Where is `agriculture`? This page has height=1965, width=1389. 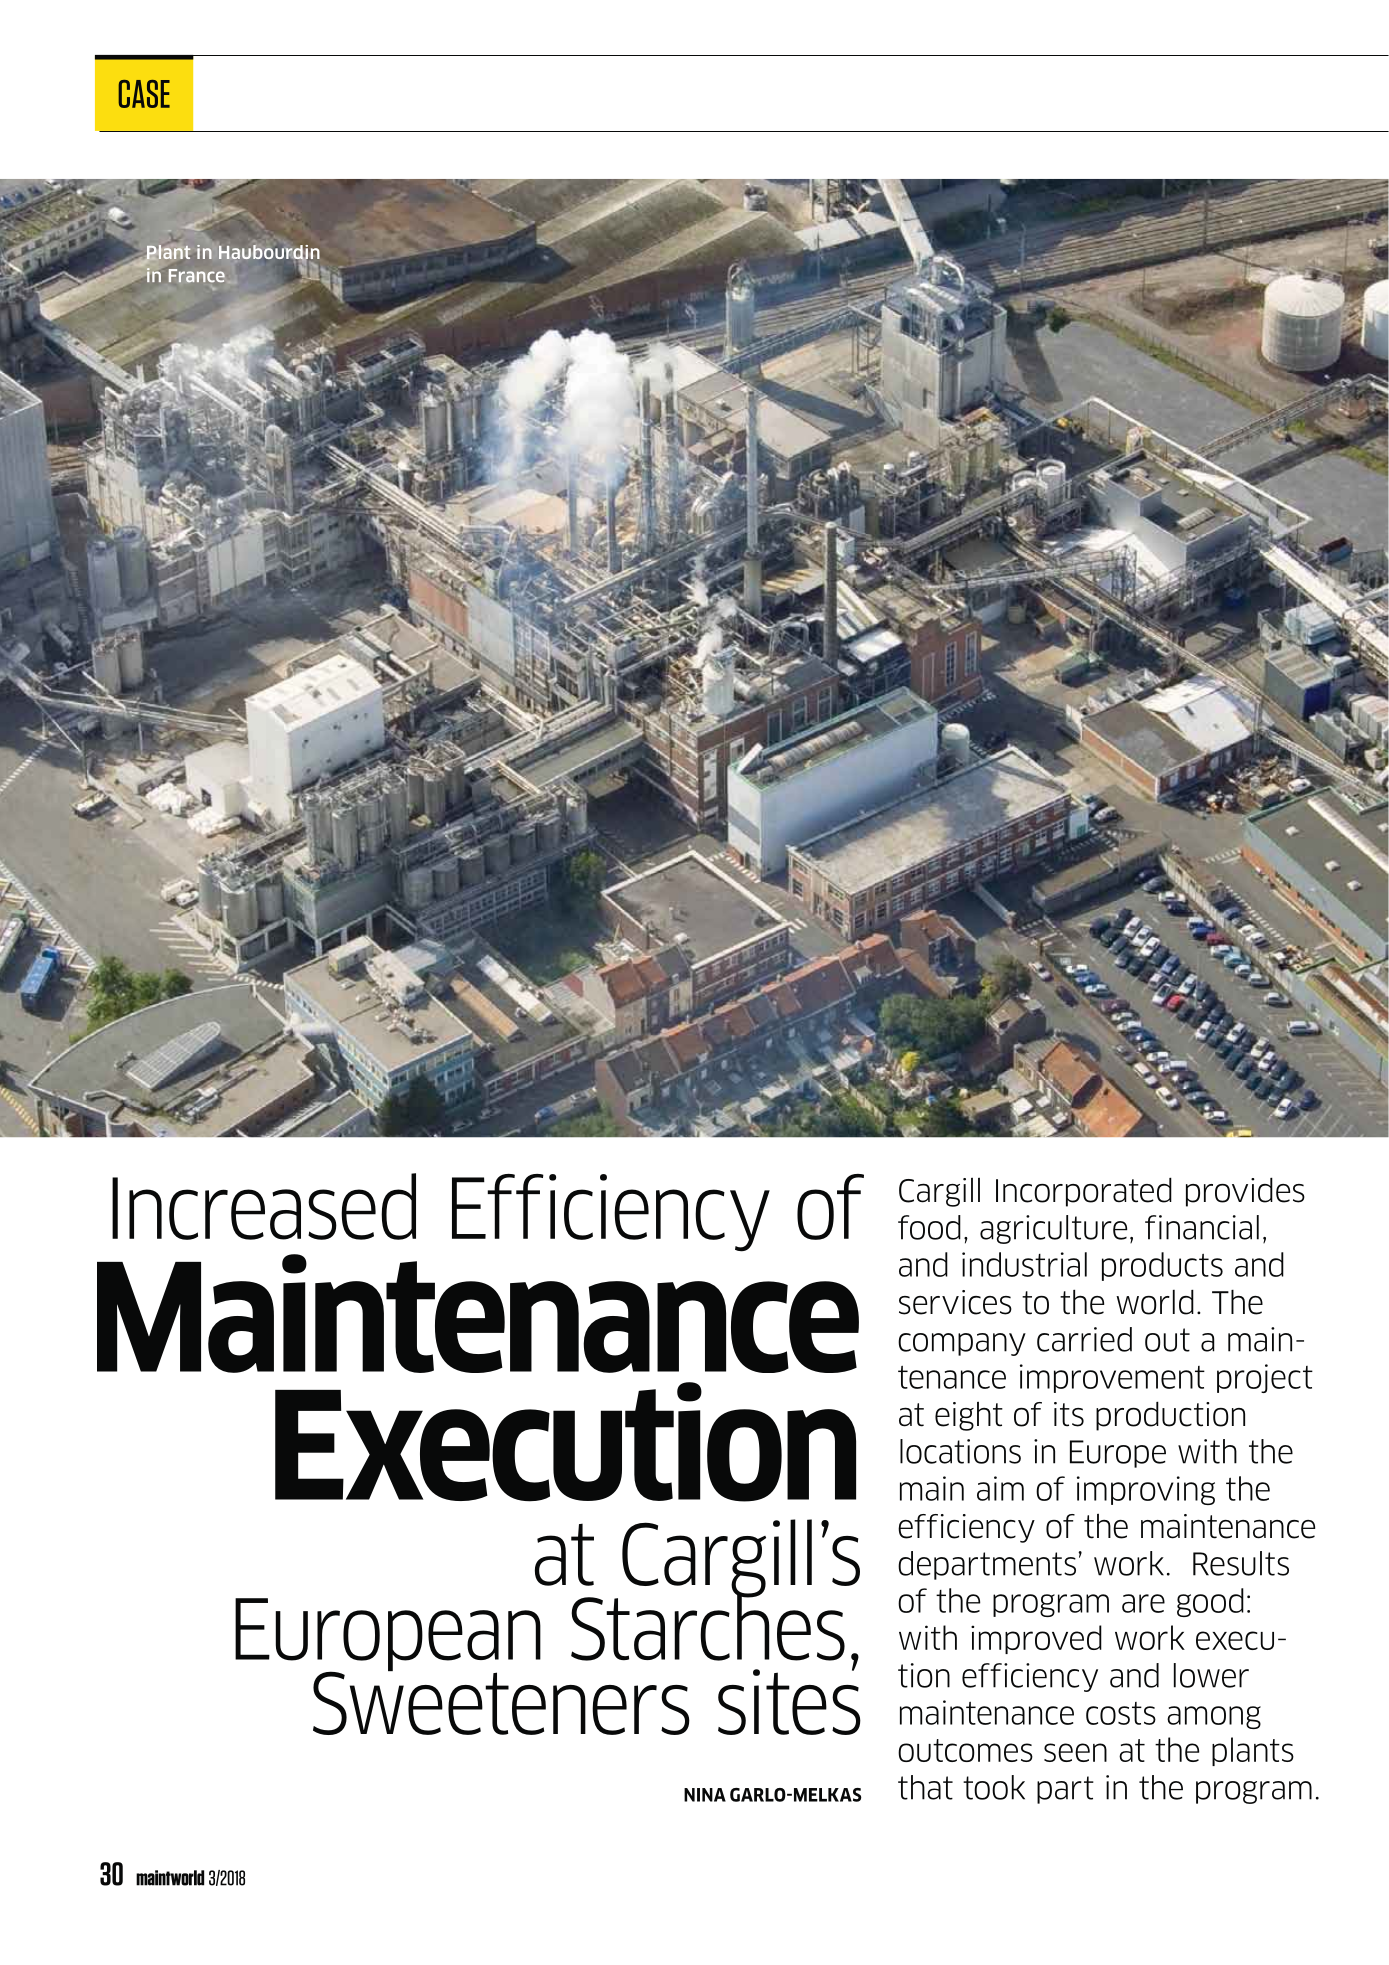
agriculture is located at coordinates (1053, 1229).
